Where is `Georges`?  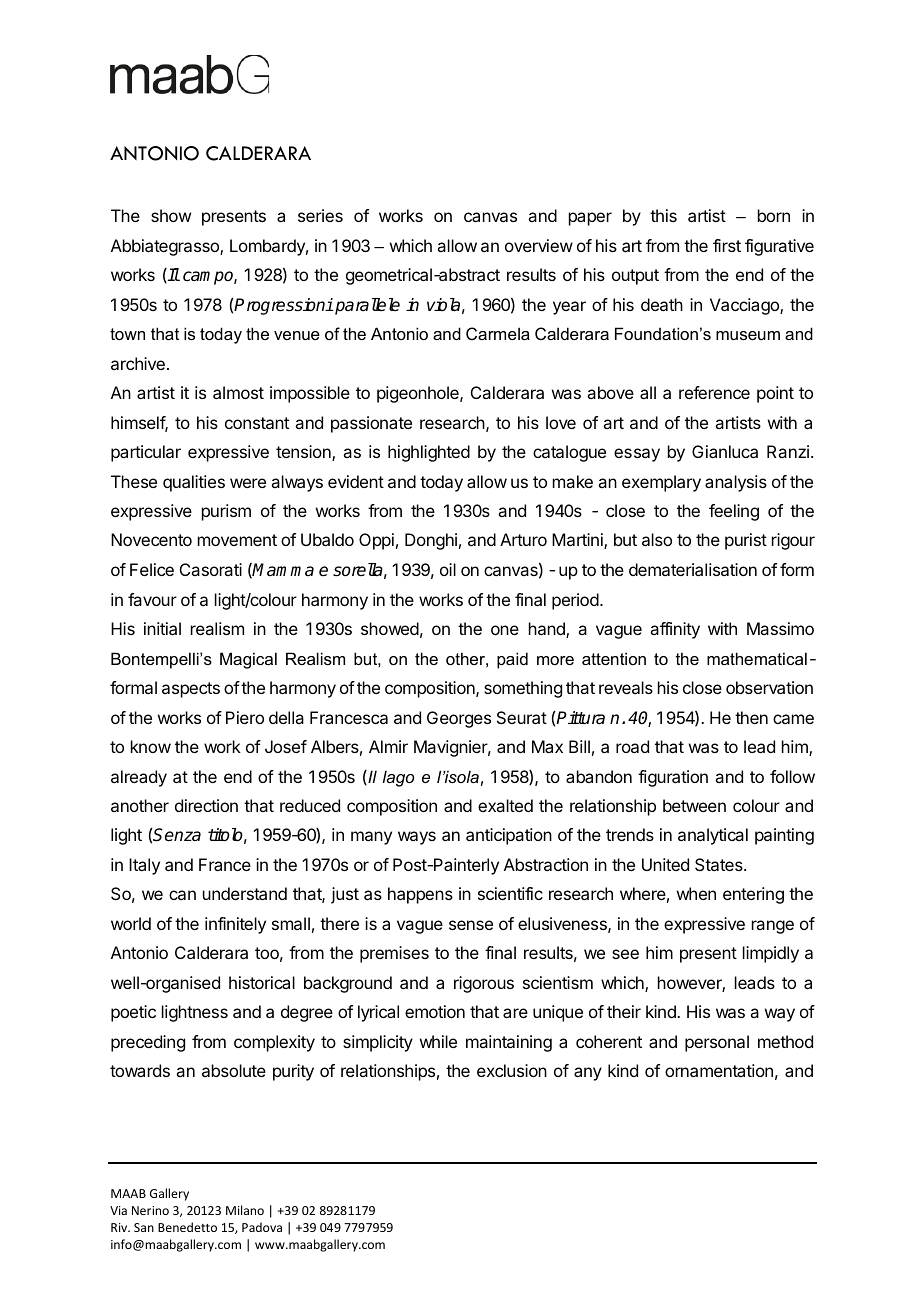
Georges is located at coordinates (459, 719).
